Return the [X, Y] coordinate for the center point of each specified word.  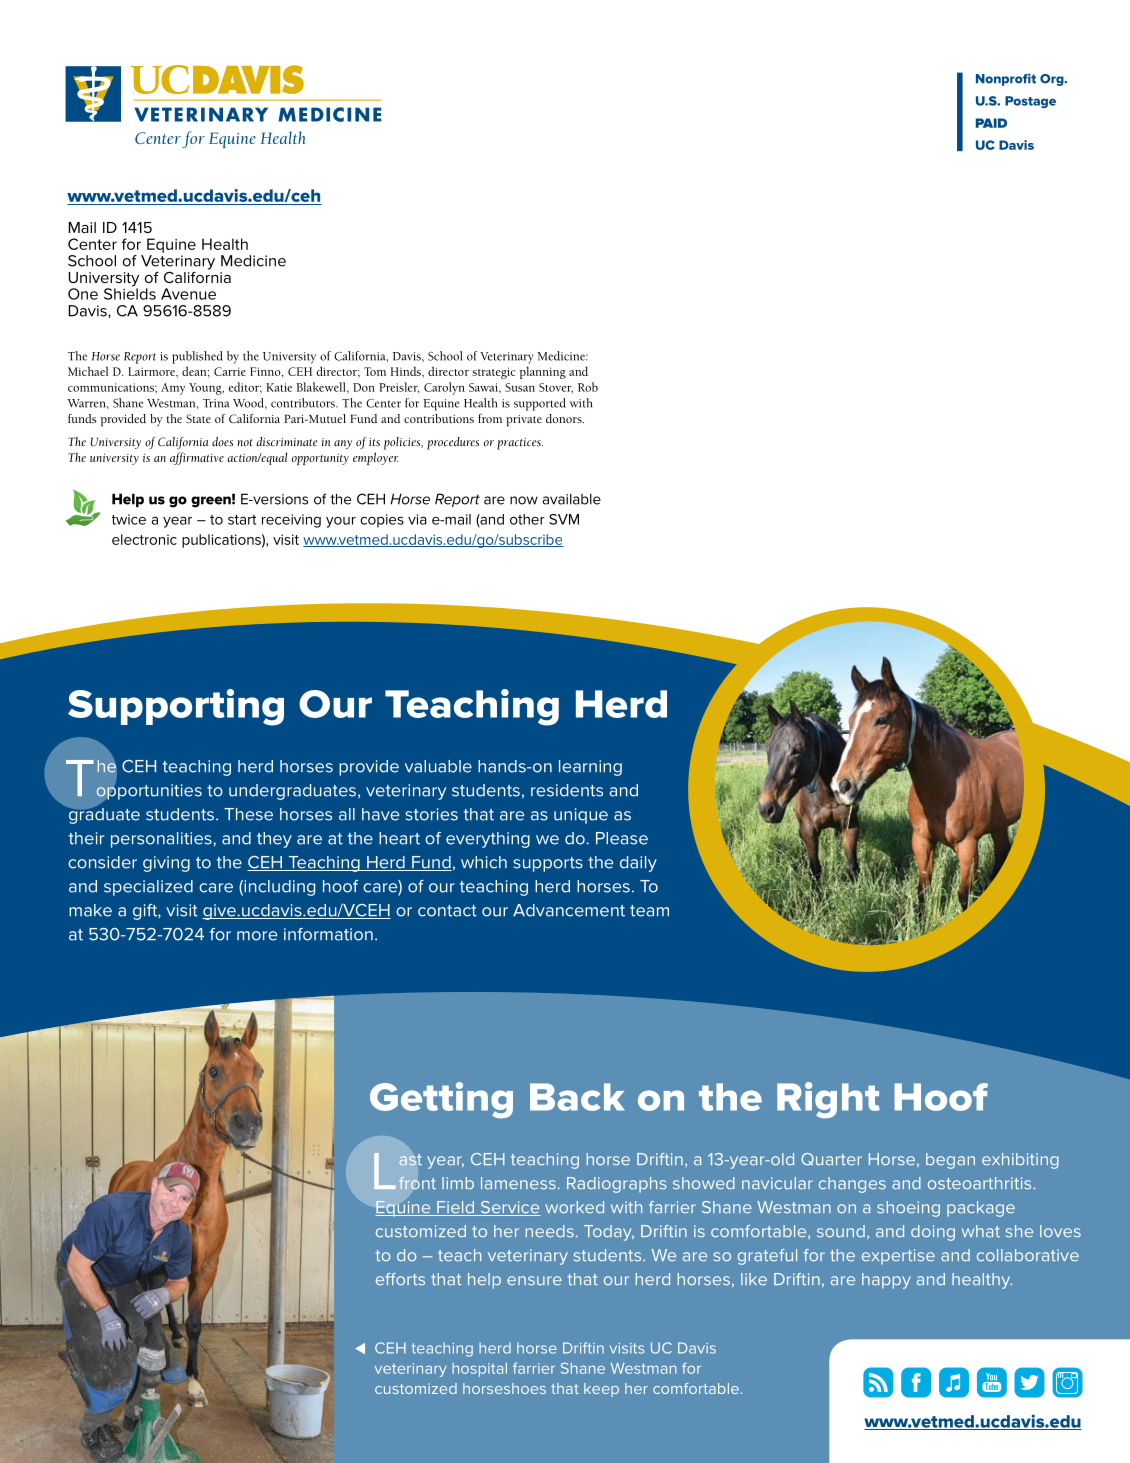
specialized [148, 888]
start [242, 520]
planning [542, 372]
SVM [564, 519]
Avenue [188, 294]
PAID [991, 123]
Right [828, 1100]
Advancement [569, 910]
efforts [400, 1279]
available [572, 499]
